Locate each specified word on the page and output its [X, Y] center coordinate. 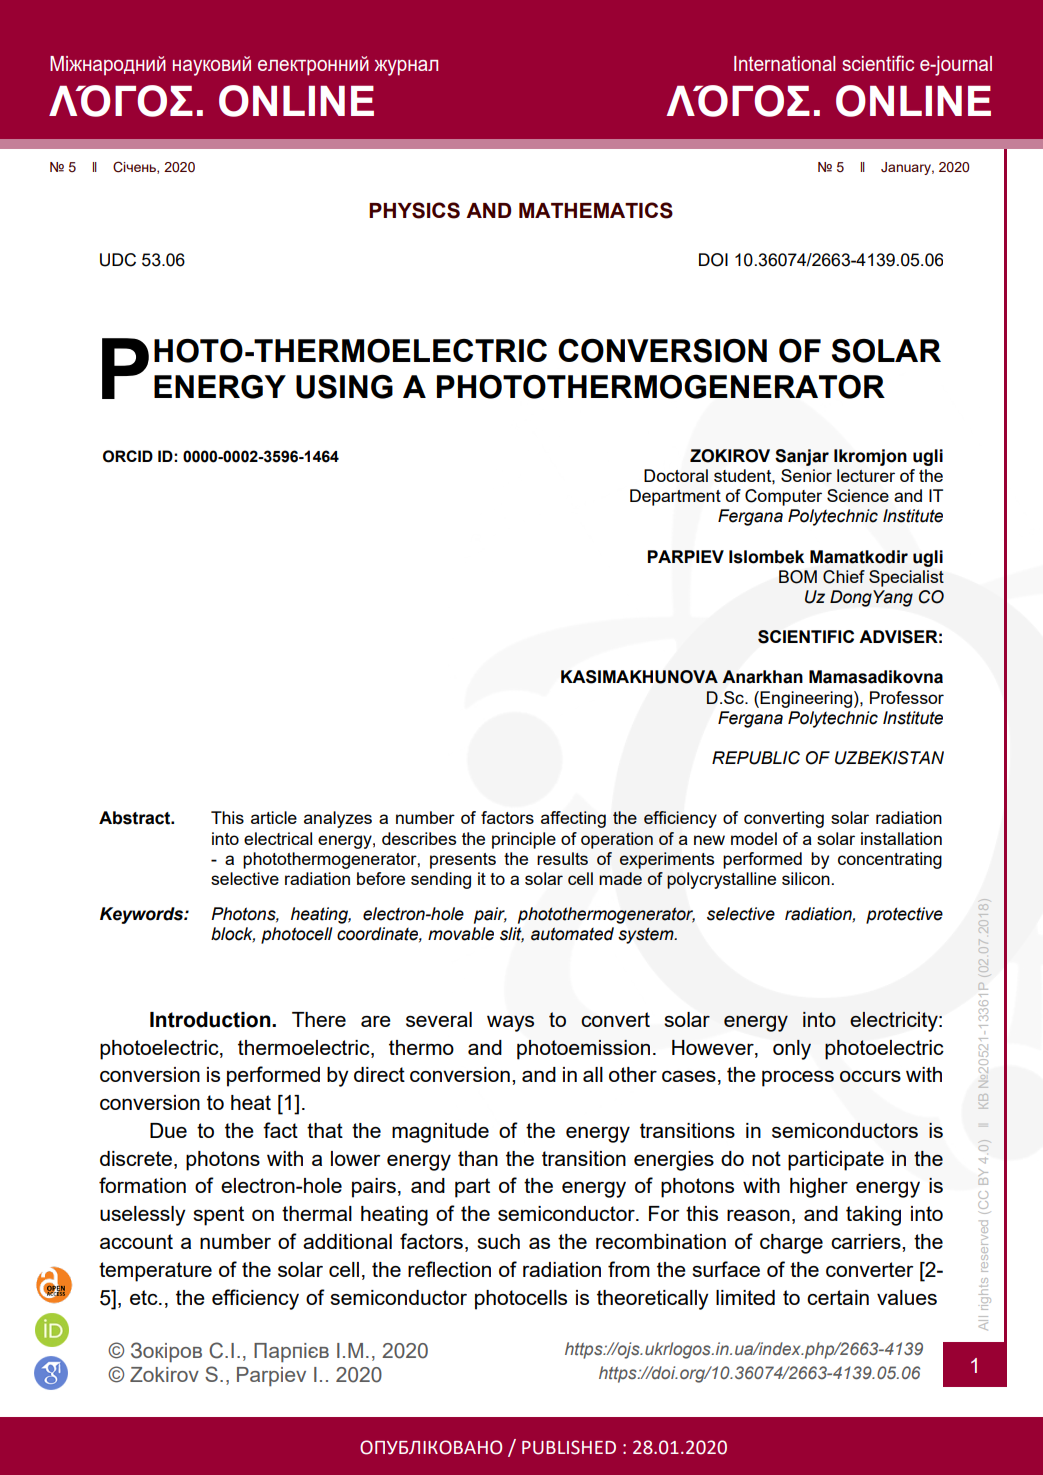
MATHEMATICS [596, 210]
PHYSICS [414, 210]
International [784, 63]
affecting [573, 819]
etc [145, 1297]
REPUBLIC [756, 758]
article [274, 817]
